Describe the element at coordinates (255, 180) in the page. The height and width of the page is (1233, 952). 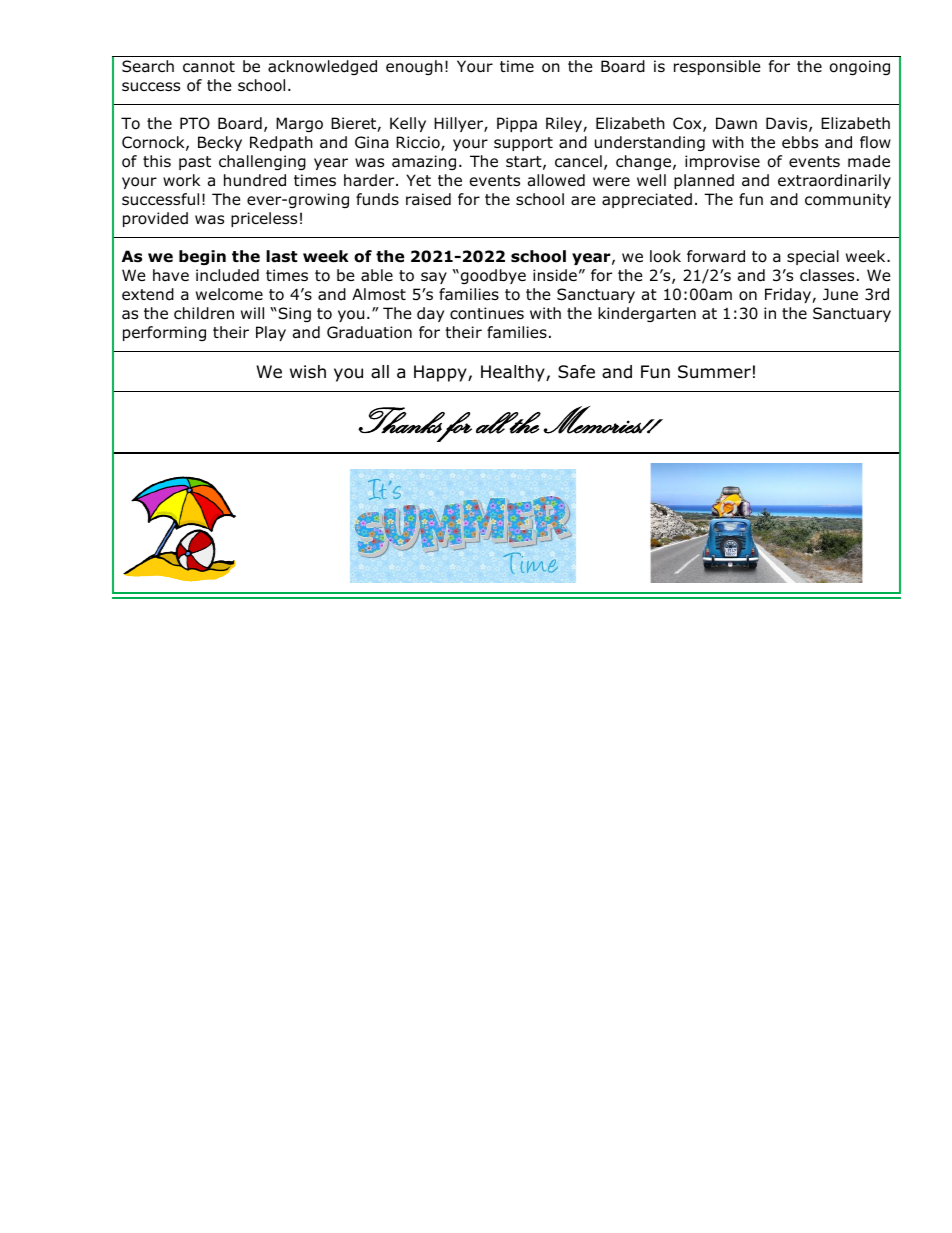
I see `hundred` at that location.
